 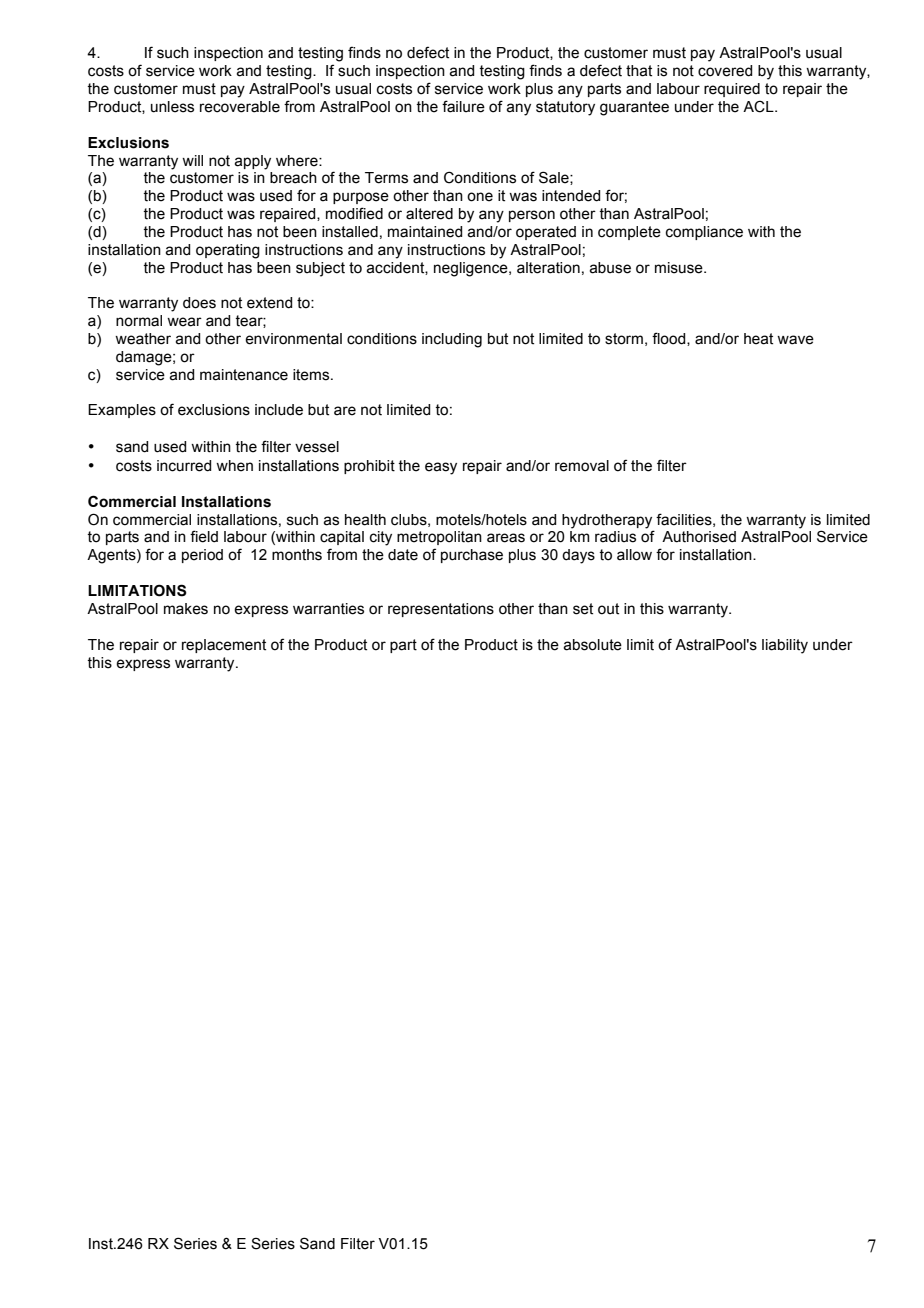 What do you see at coordinates (732, 90) in the page?
I see `required` at bounding box center [732, 90].
